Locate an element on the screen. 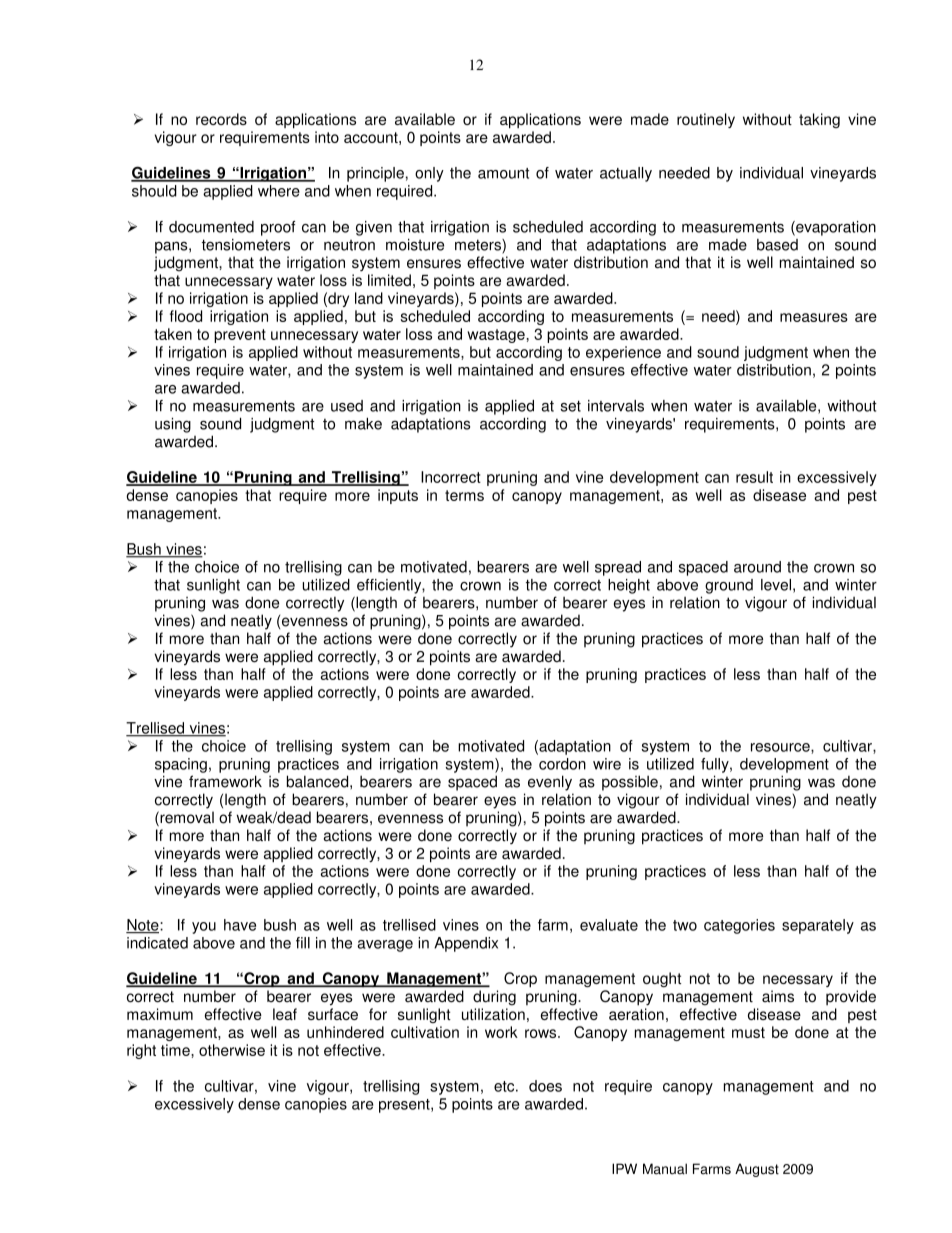  August is located at coordinates (757, 1170).
